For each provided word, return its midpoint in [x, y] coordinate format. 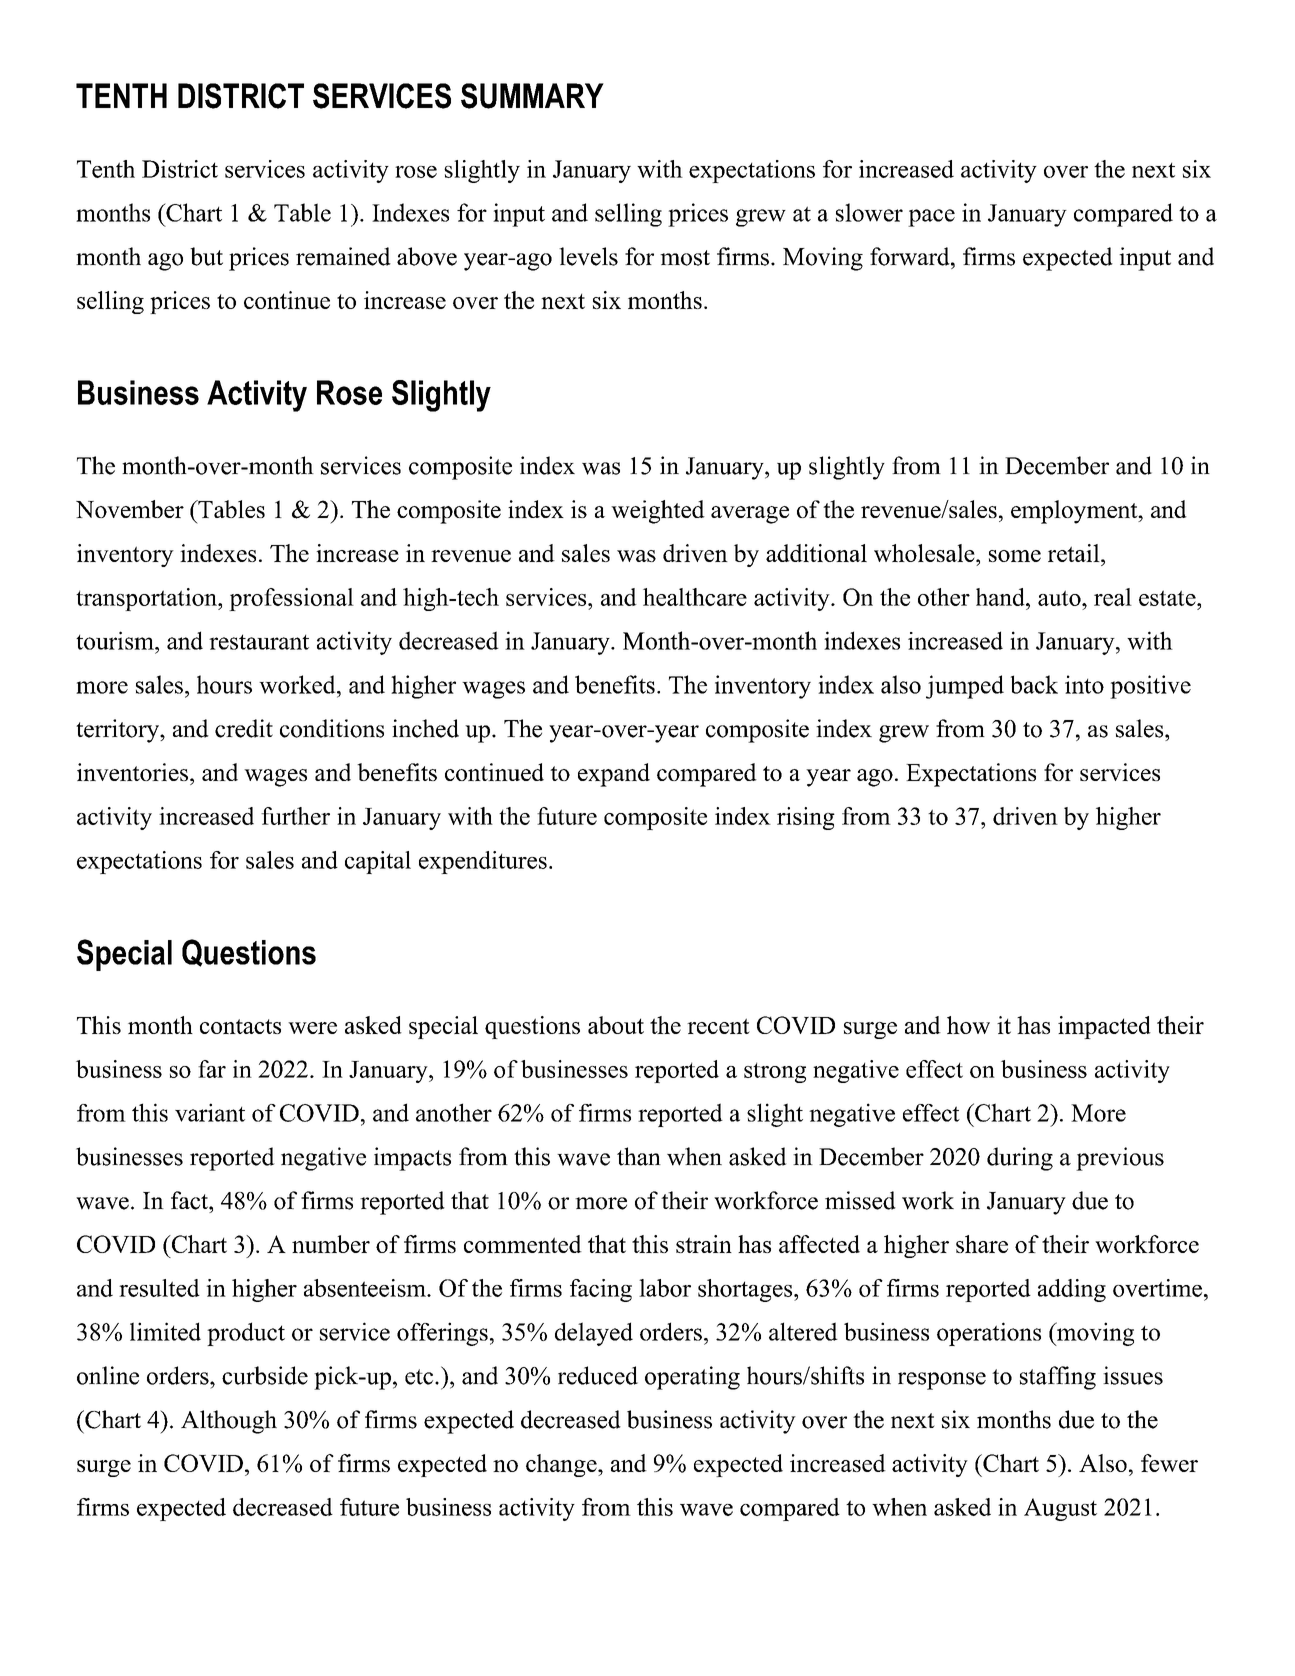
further [295, 816]
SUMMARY [532, 96]
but [206, 256]
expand [614, 775]
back [1034, 684]
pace [931, 218]
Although [229, 1422]
